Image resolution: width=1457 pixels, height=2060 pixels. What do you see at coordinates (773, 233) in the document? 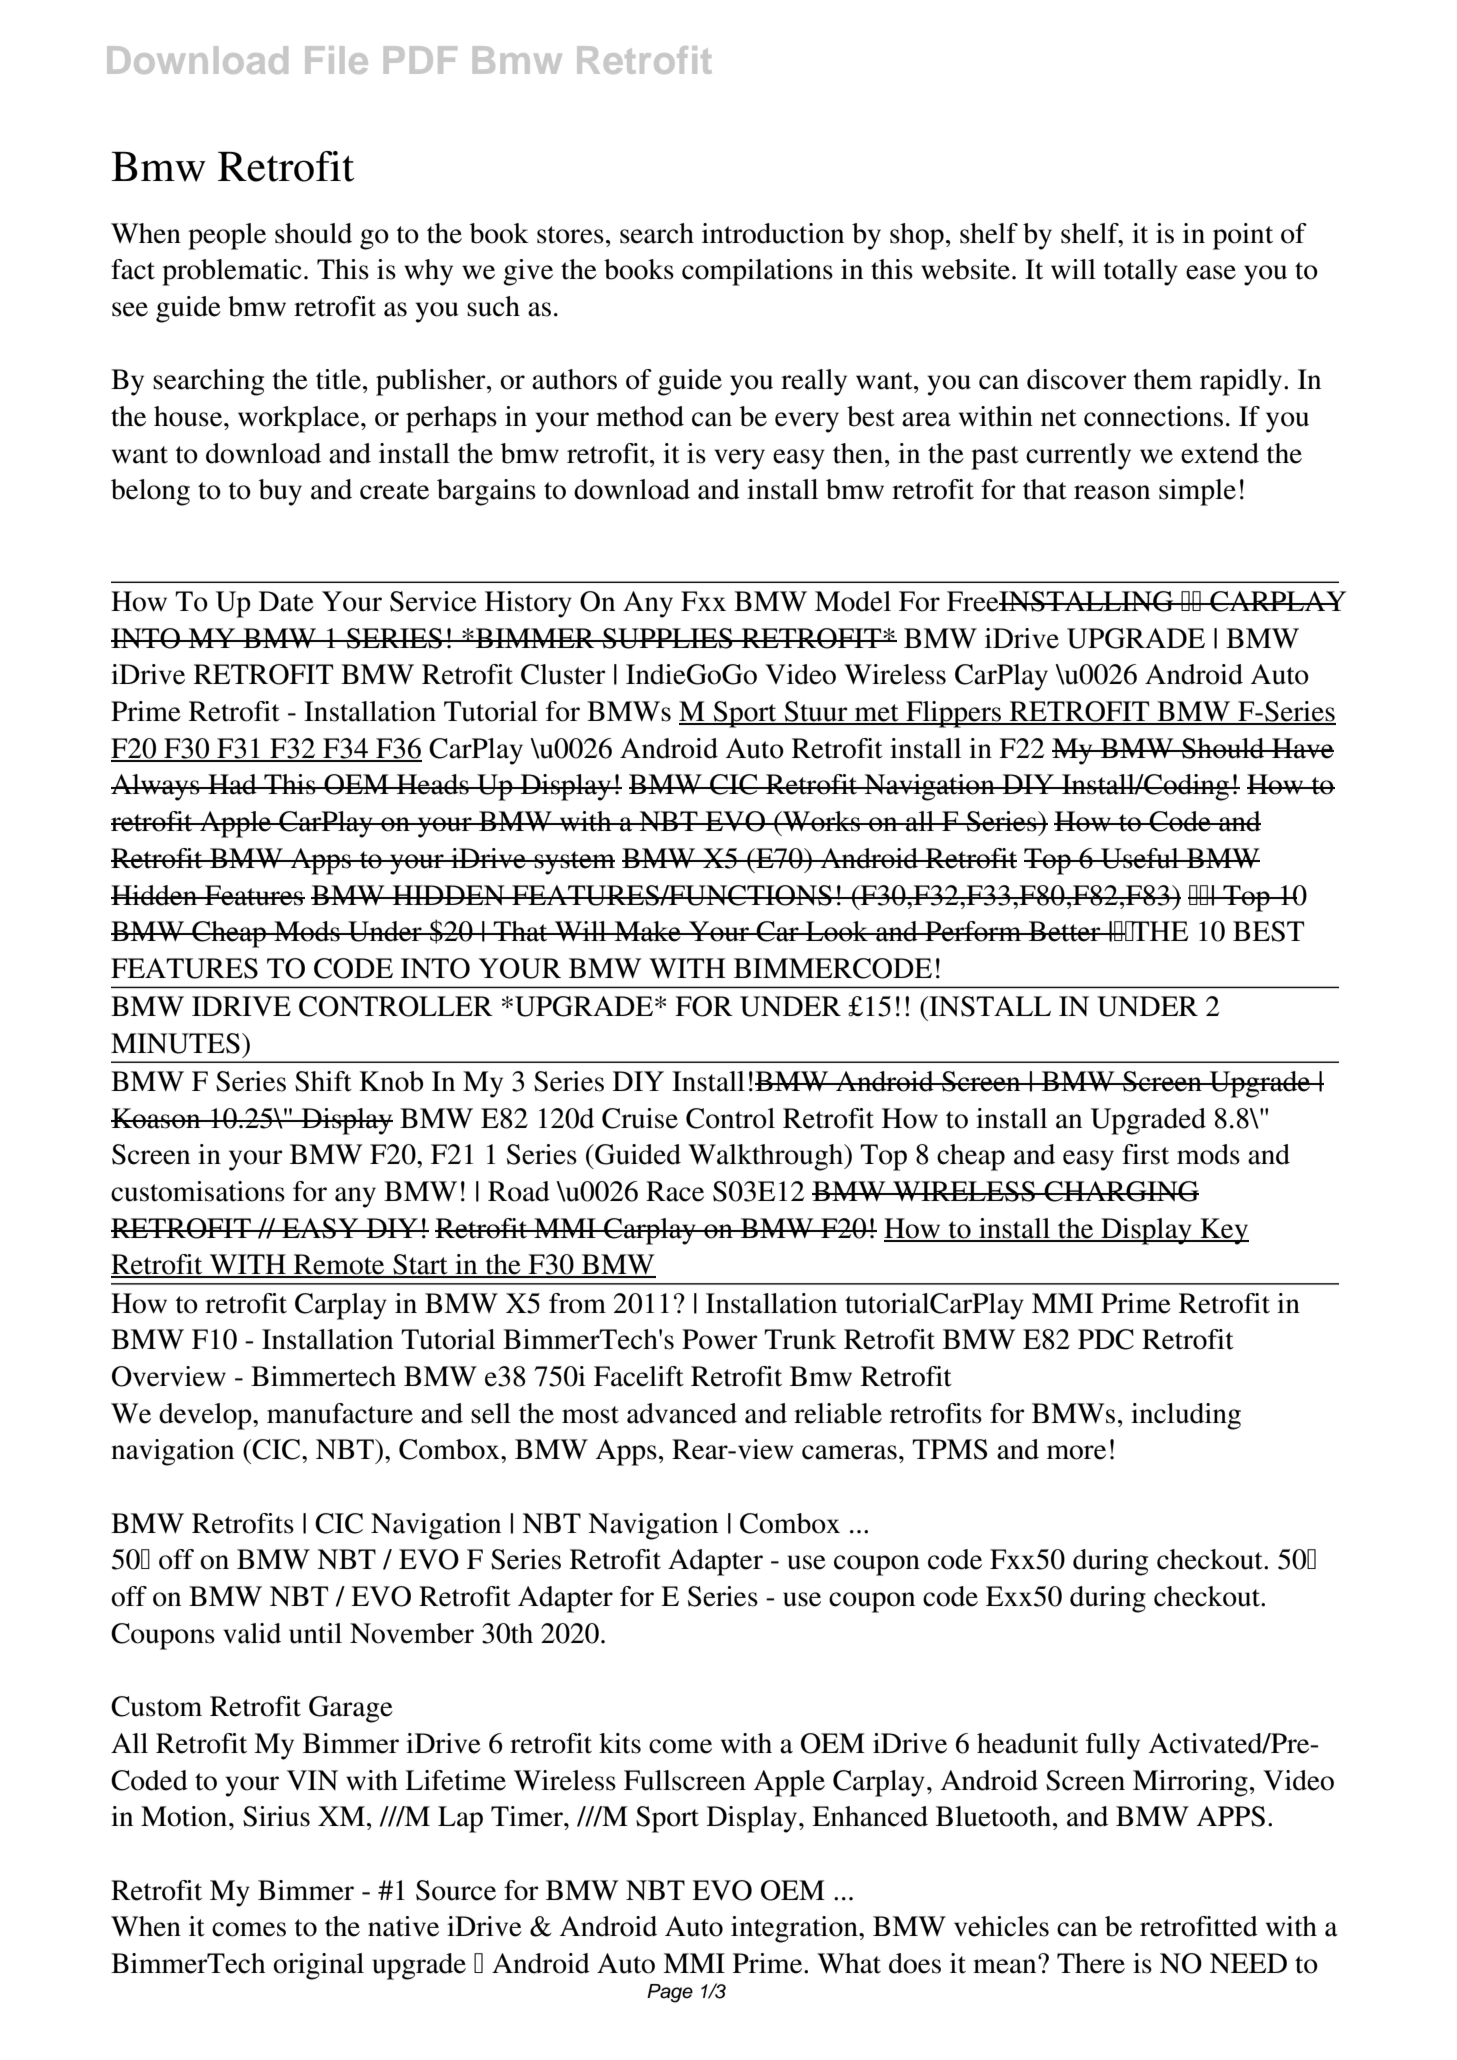
I see `introduction` at bounding box center [773, 233].
